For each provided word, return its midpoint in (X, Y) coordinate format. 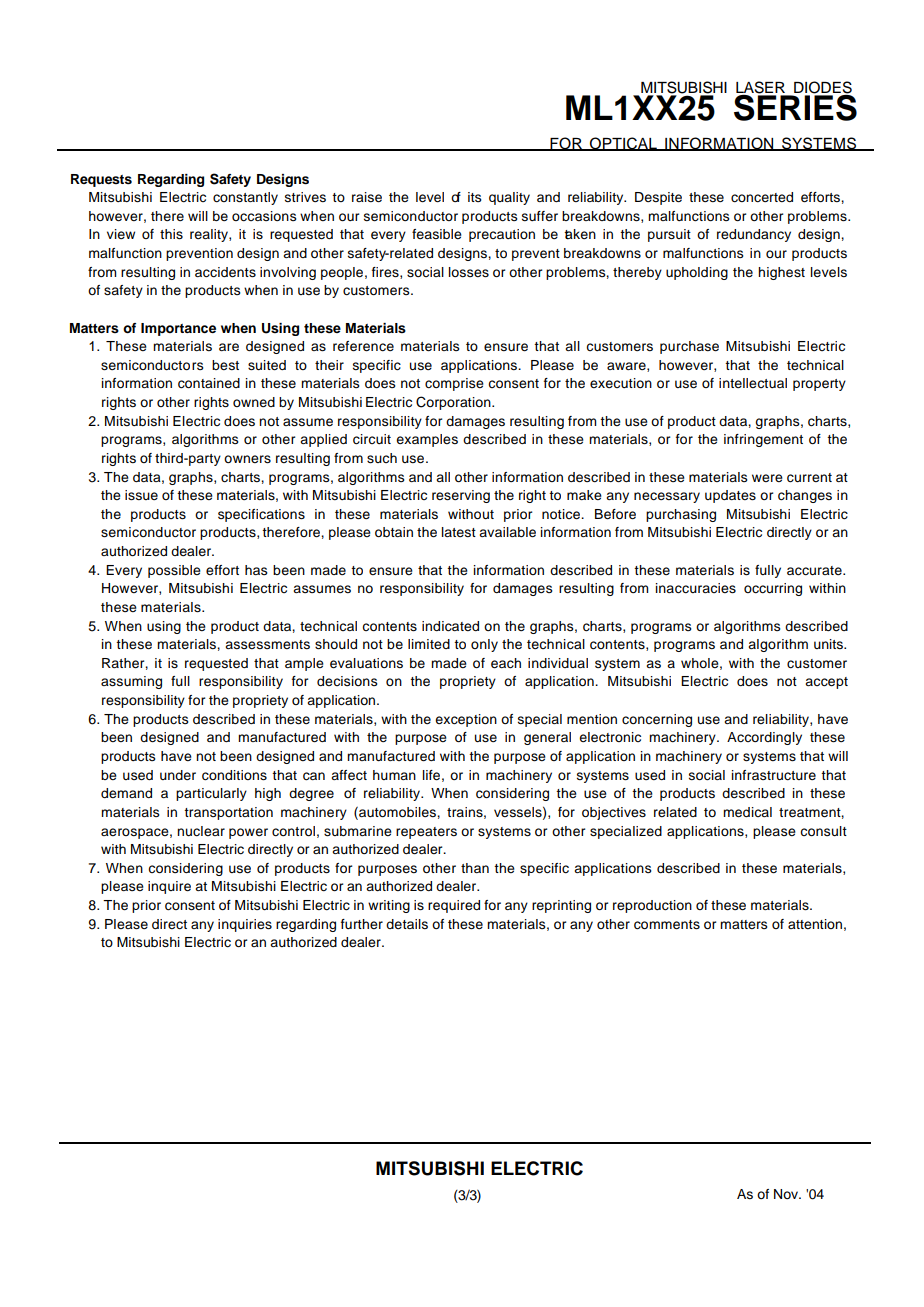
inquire (169, 887)
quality (509, 198)
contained (209, 383)
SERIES (795, 106)
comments (667, 925)
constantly (245, 198)
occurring (773, 589)
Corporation (454, 403)
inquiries (245, 925)
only (484, 645)
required (454, 906)
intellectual (753, 383)
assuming (131, 682)
